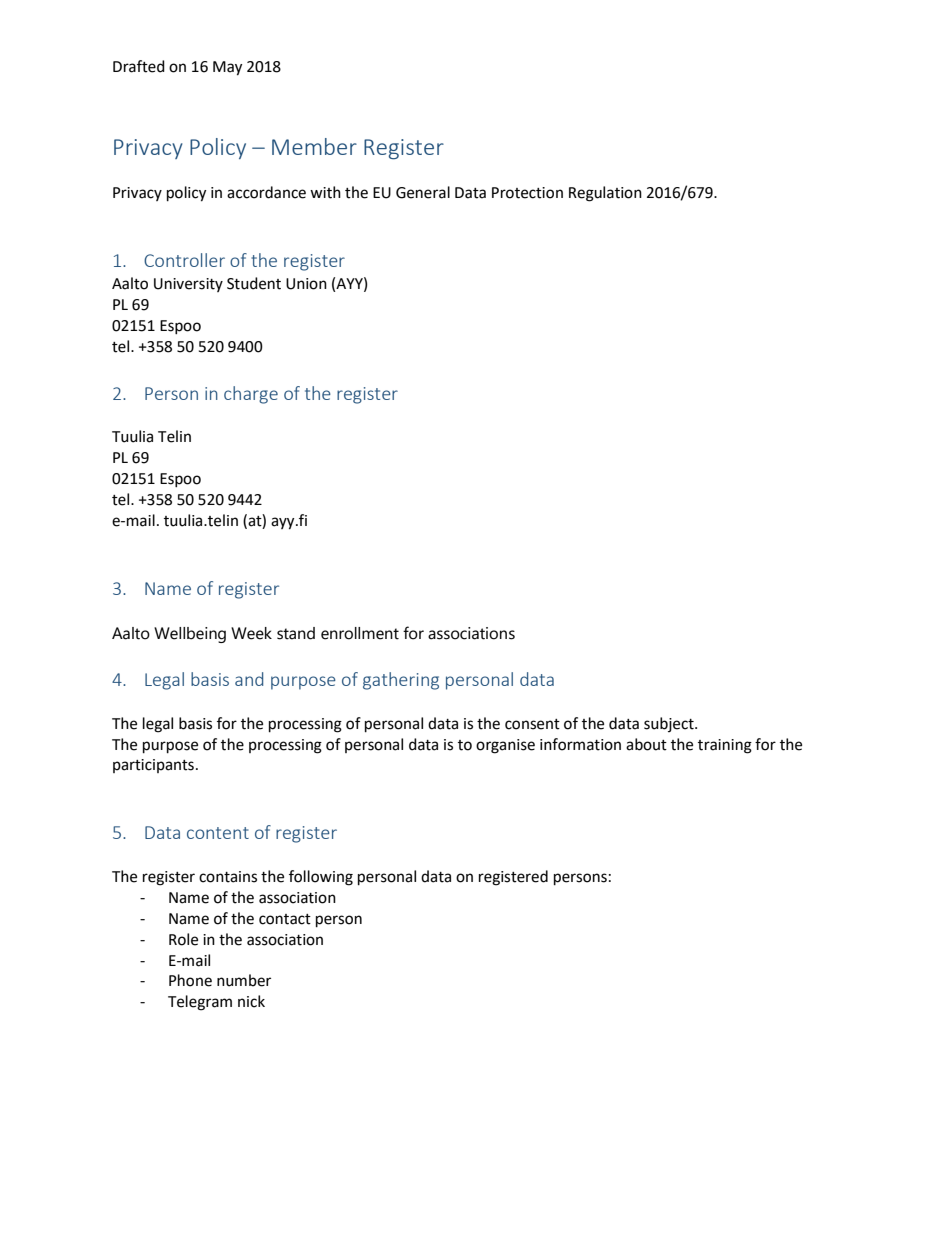 The image size is (952, 1233). Describe the element at coordinates (190, 635) in the image. I see `Wellbeing` at that location.
